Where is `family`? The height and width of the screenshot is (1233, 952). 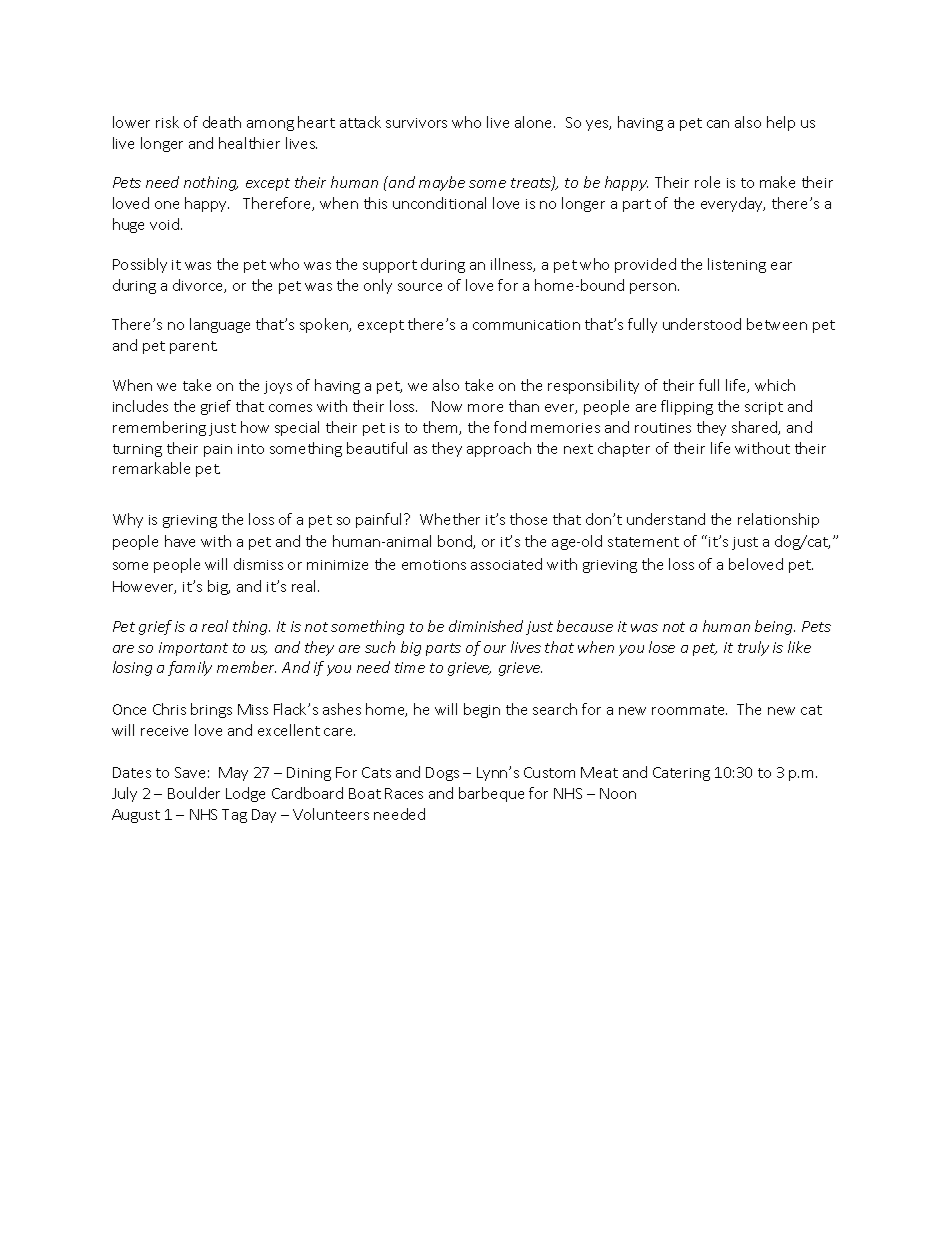 family is located at coordinates (190, 668).
